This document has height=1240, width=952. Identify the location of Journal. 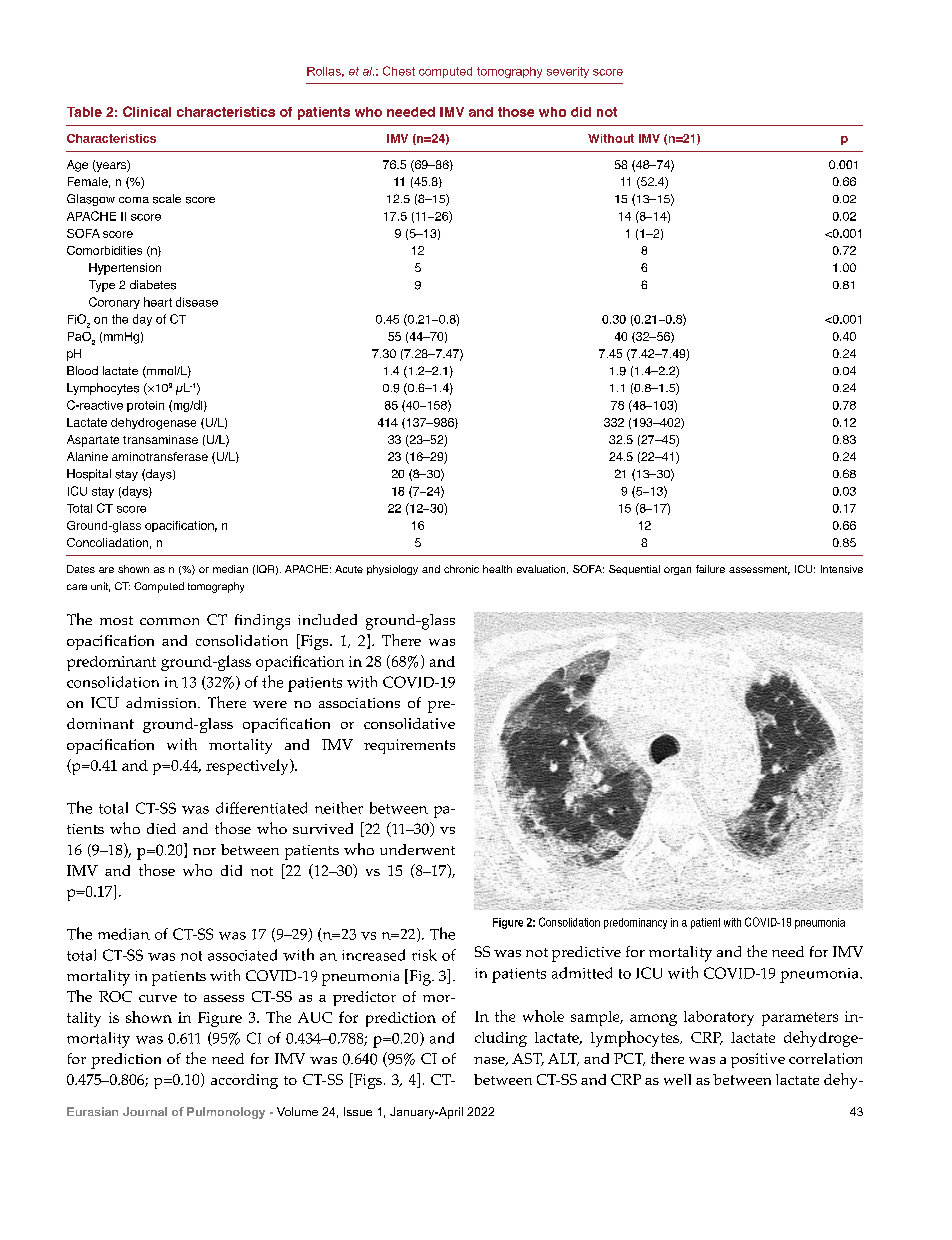
(145, 1111).
